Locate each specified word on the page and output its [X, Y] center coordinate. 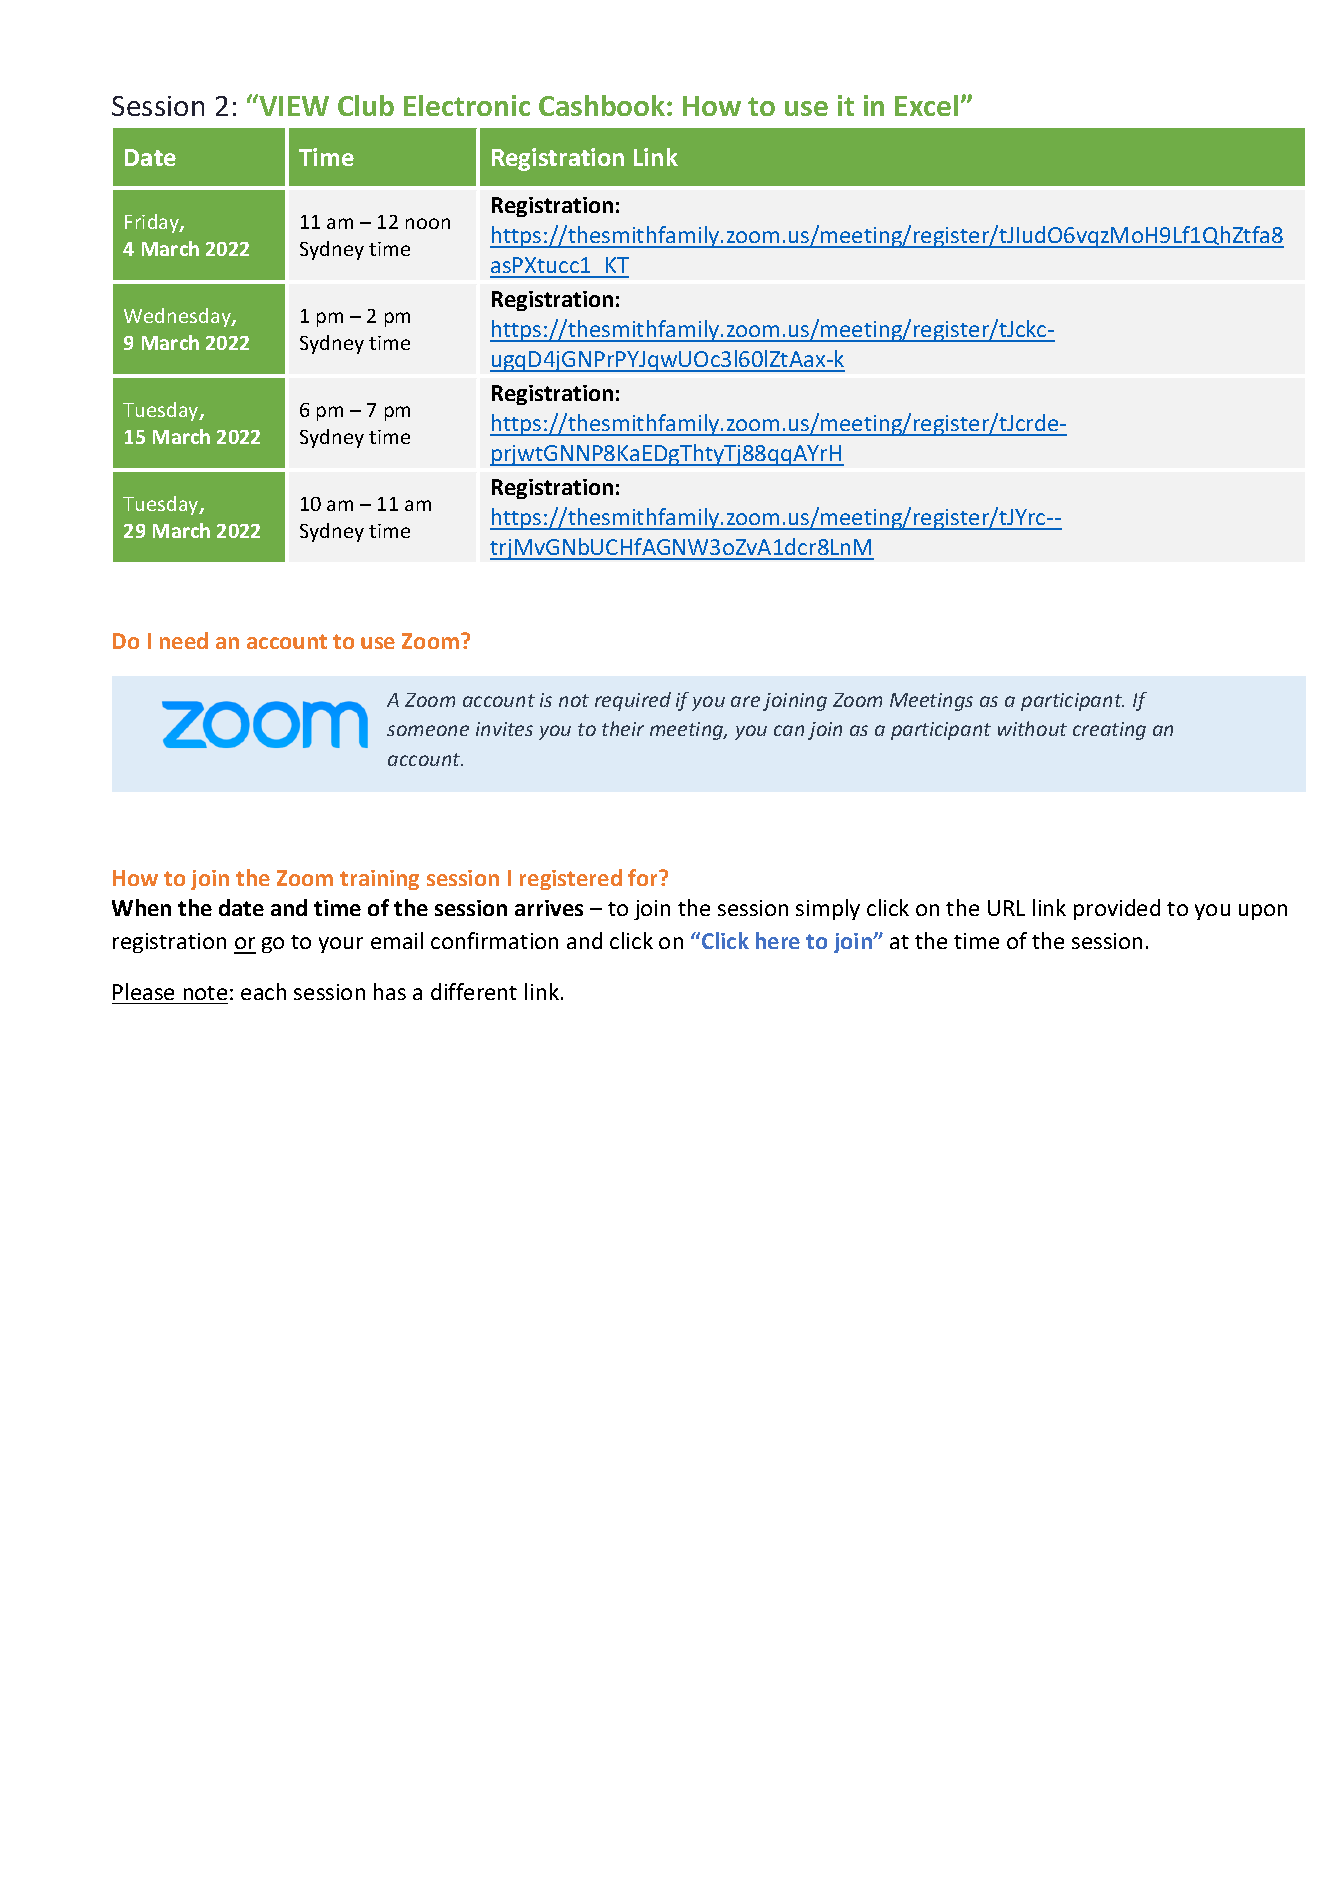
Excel [926, 105]
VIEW [293, 105]
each [263, 991]
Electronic [467, 105]
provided [1117, 909]
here [778, 940]
